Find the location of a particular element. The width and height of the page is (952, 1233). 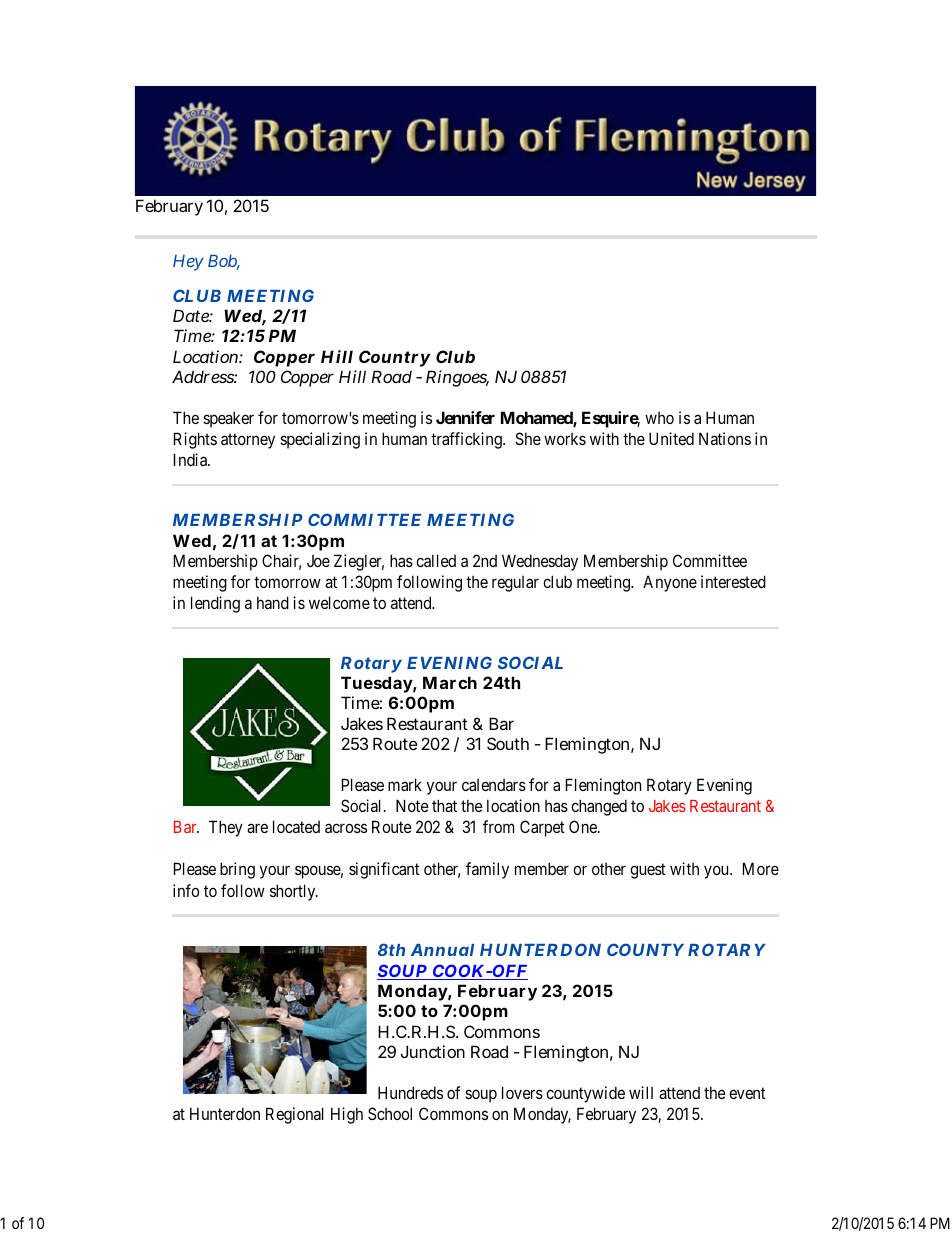

Junction is located at coordinates (433, 1051).
